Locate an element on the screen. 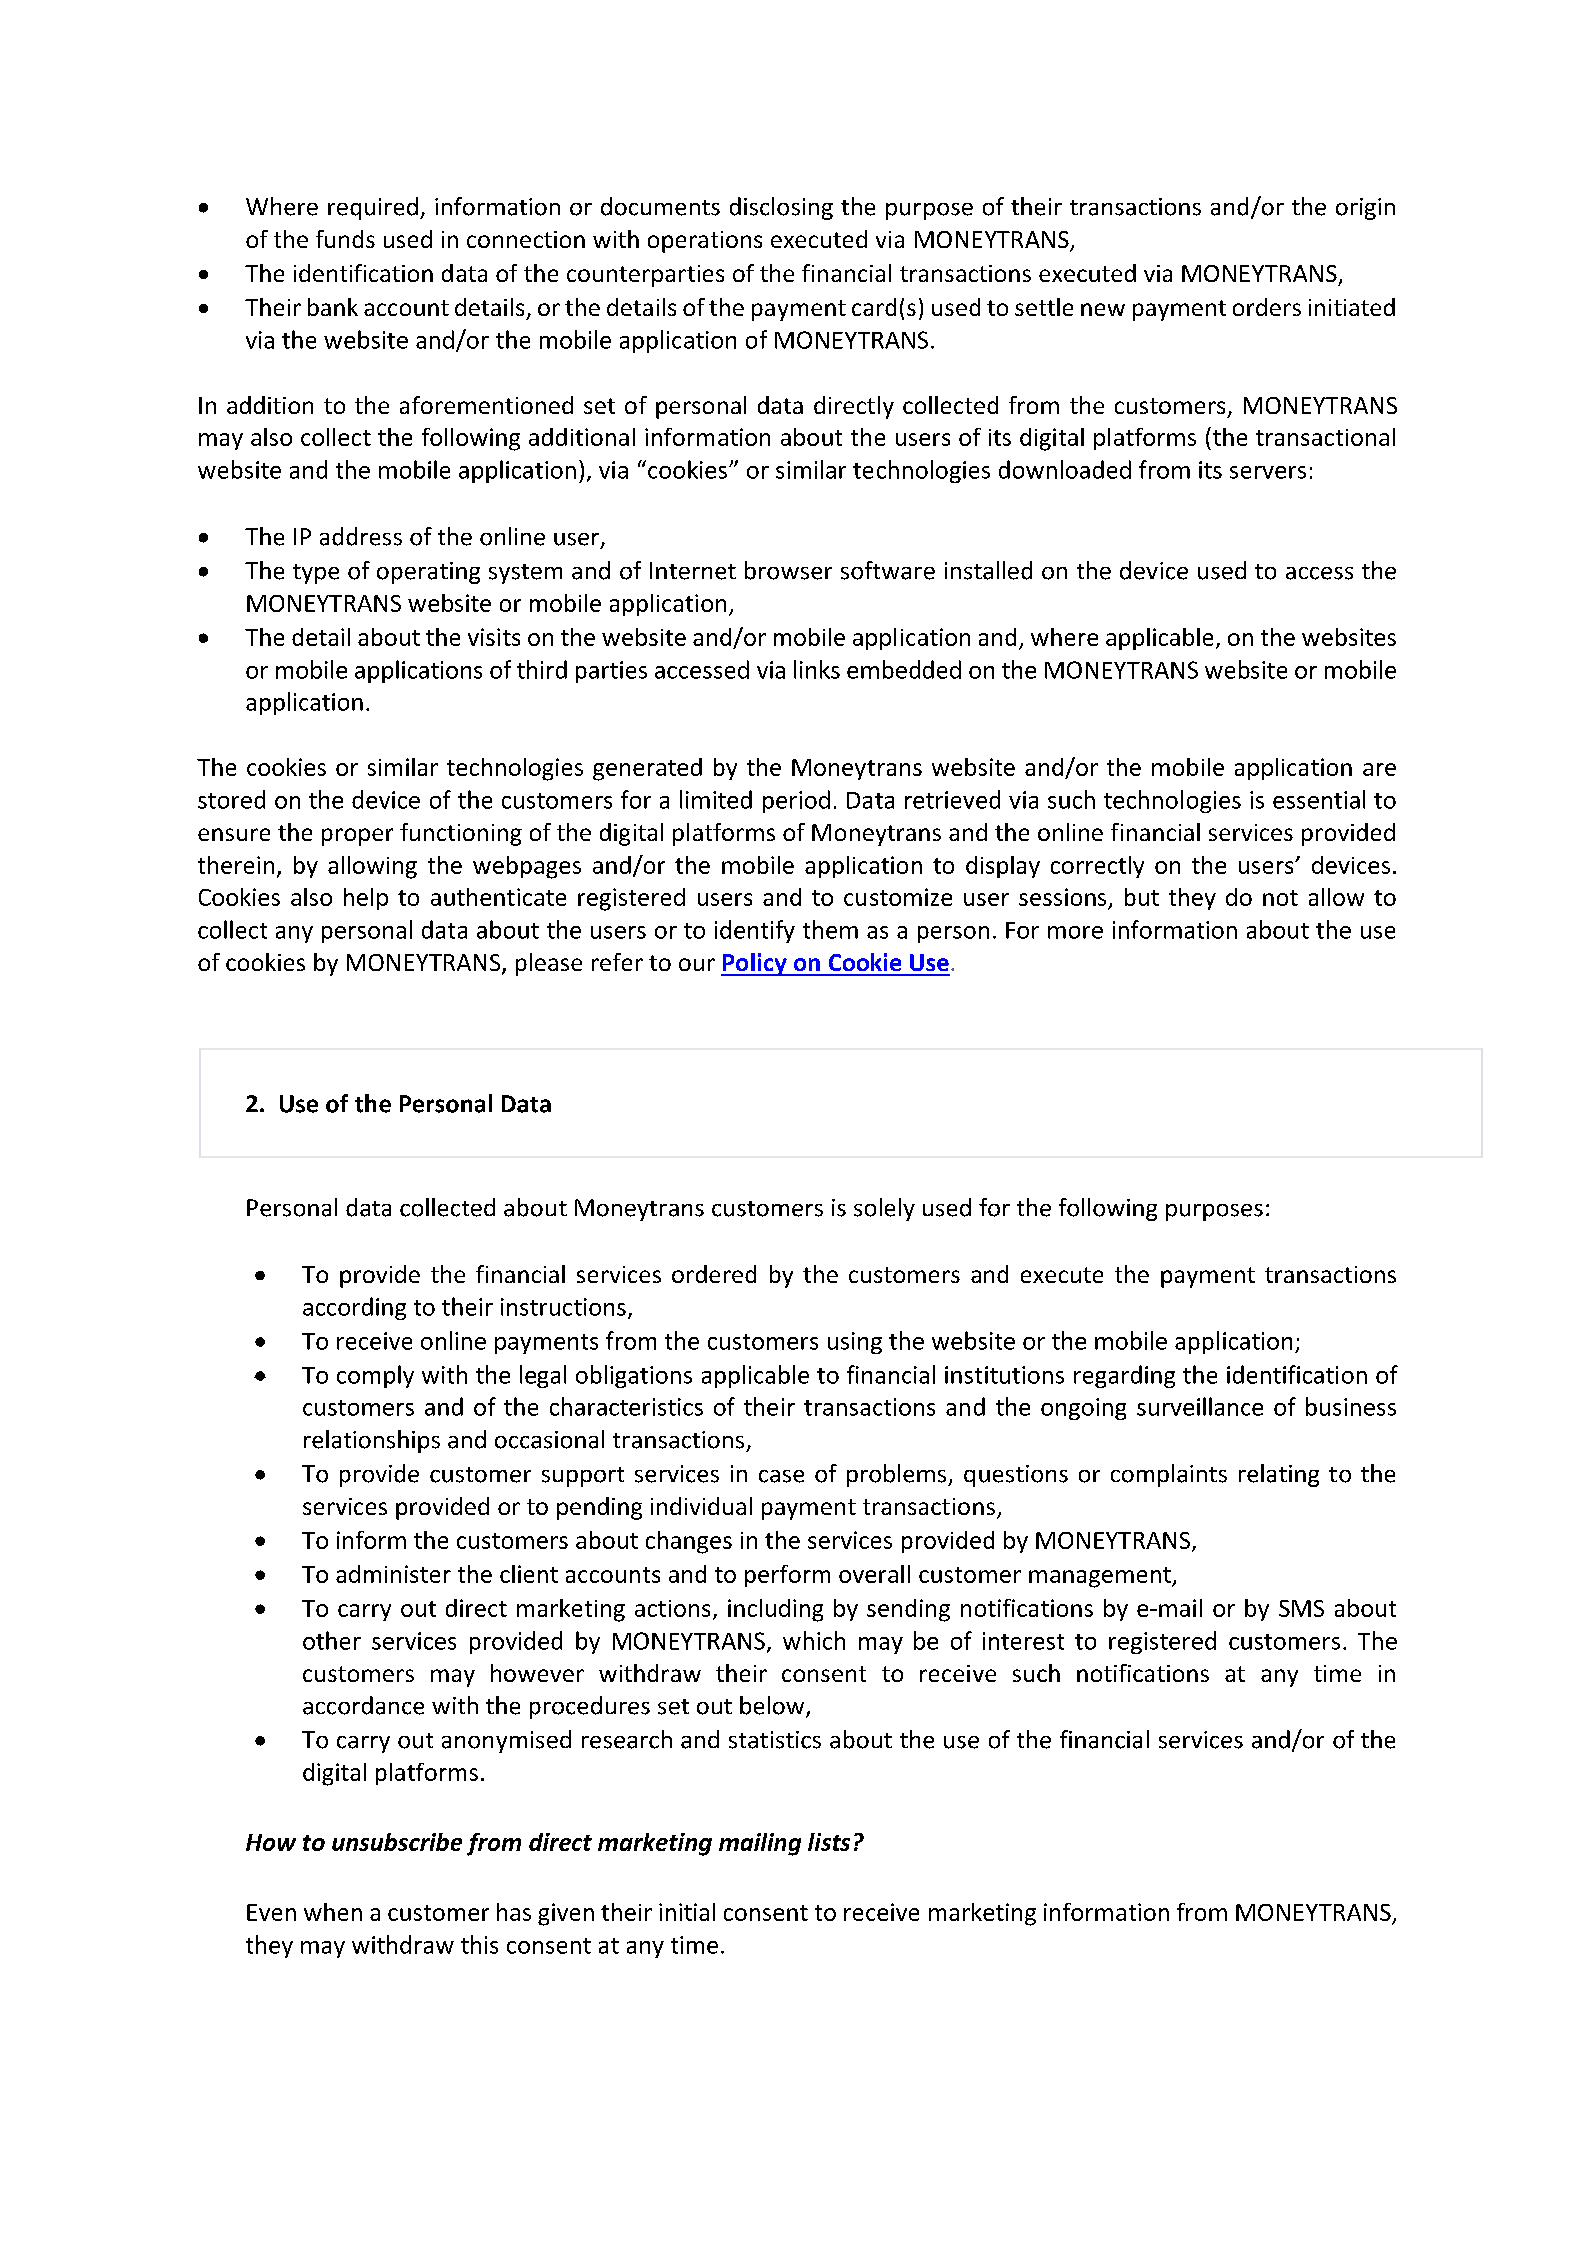  links is located at coordinates (817, 669).
